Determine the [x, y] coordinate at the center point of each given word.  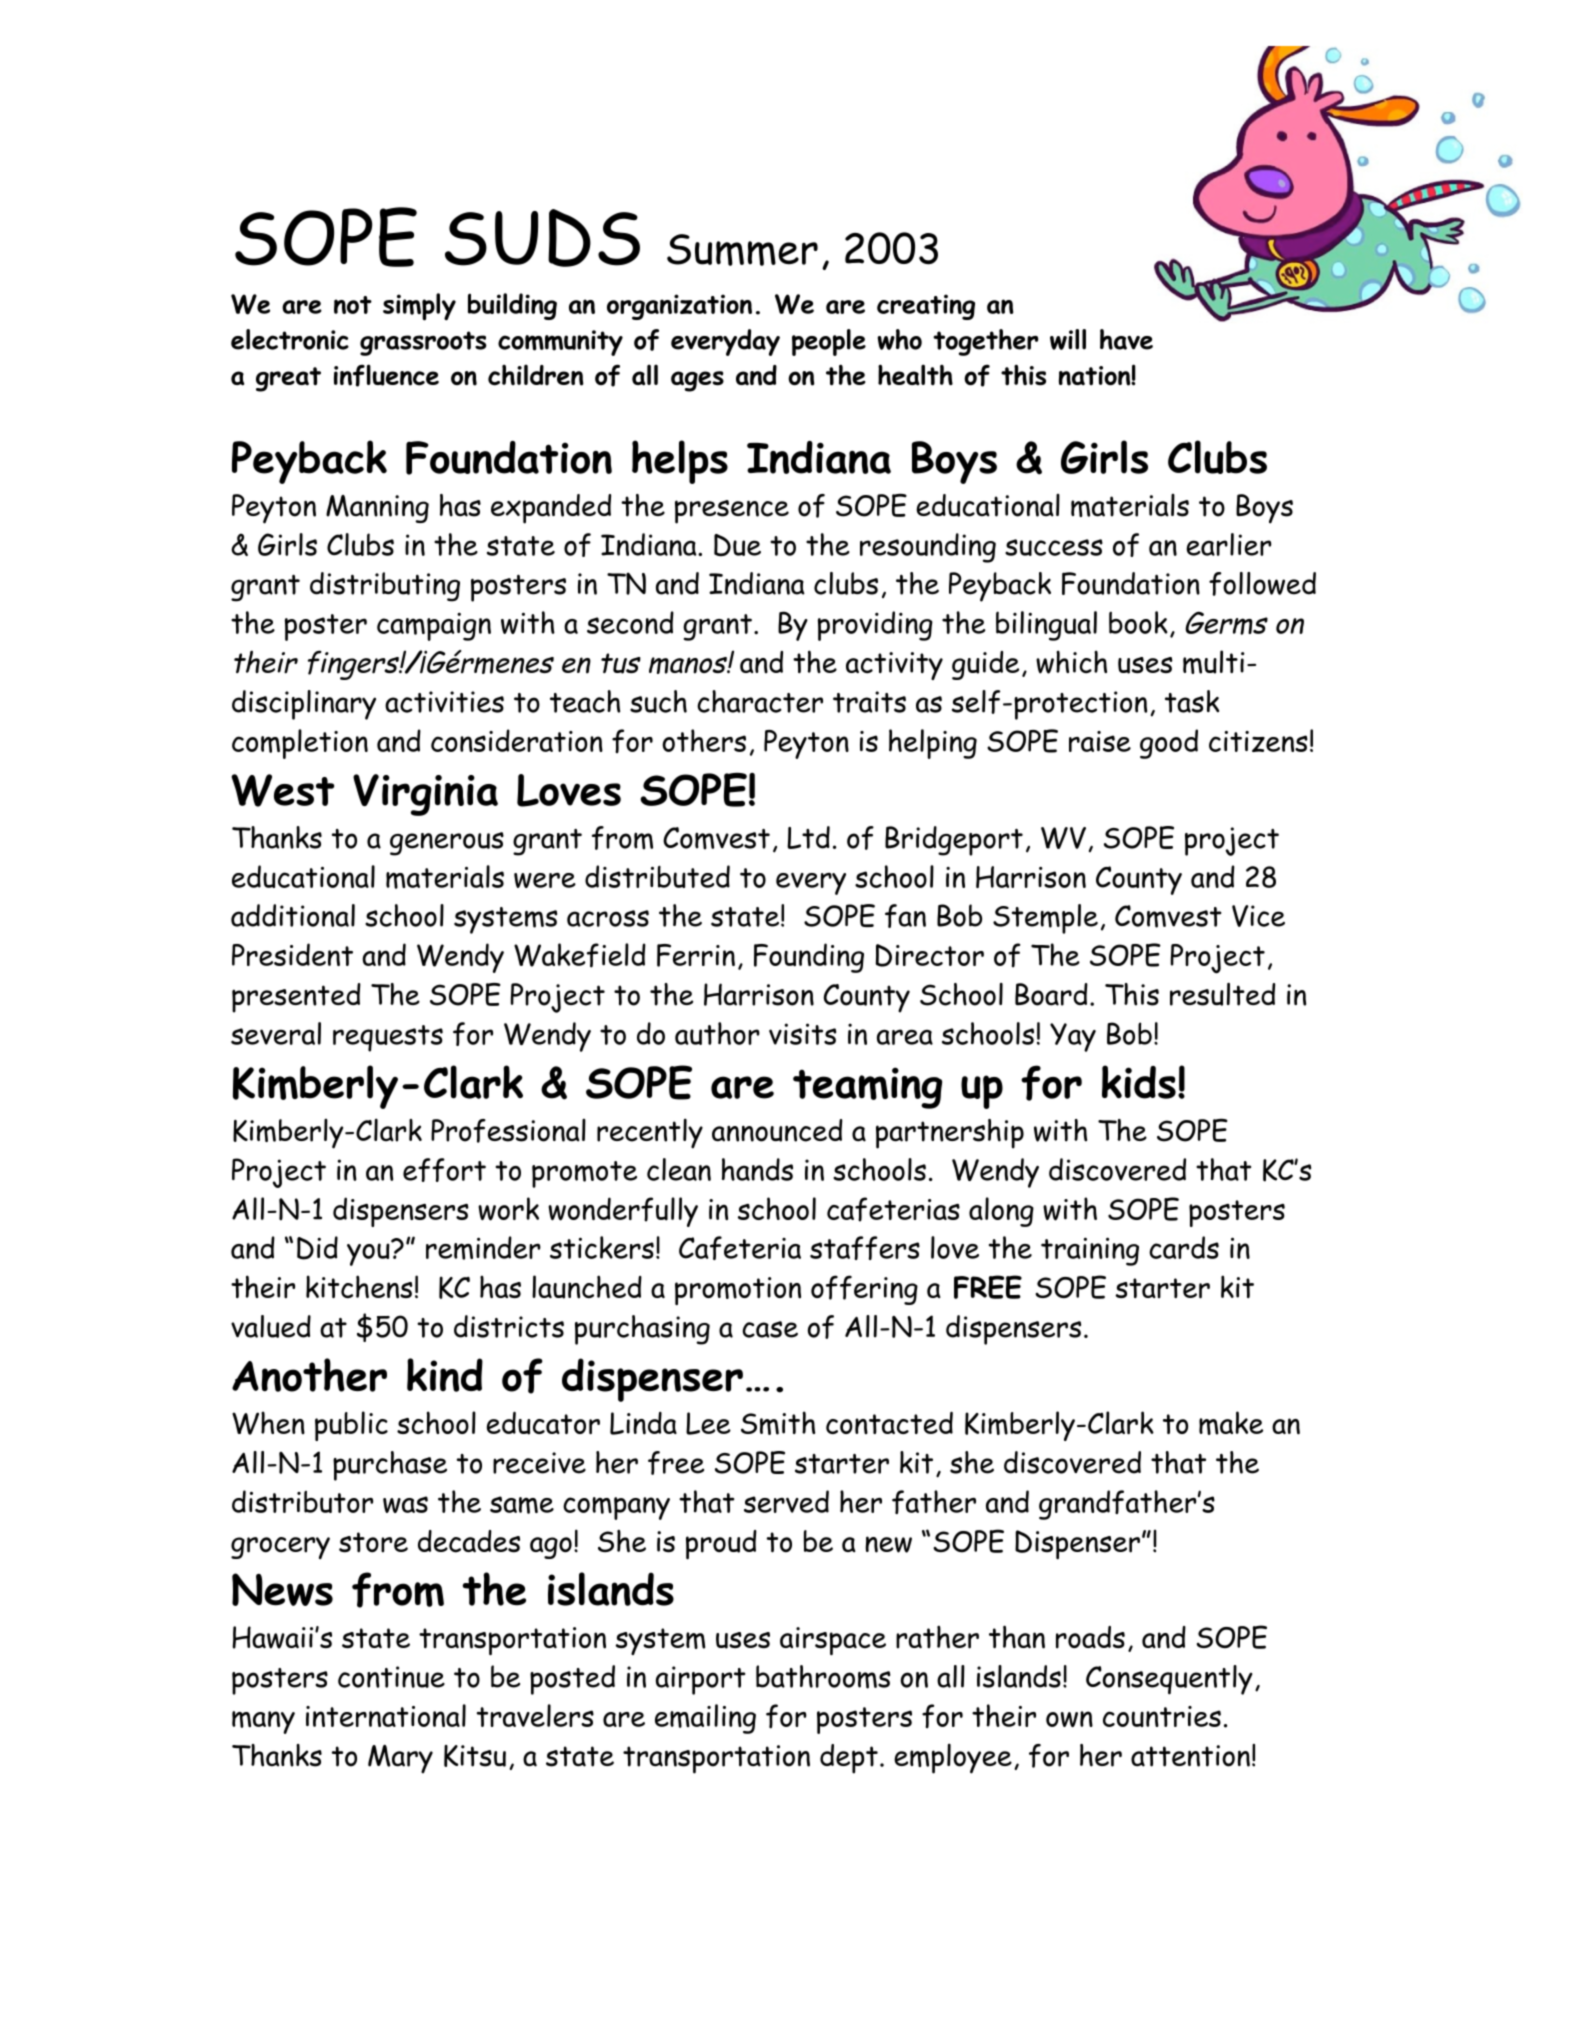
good [1169, 744]
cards [1184, 1247]
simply [419, 307]
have [1126, 339]
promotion [738, 1291]
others [704, 740]
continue [391, 1677]
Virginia [425, 795]
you [369, 1253]
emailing [705, 1719]
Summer [742, 250]
